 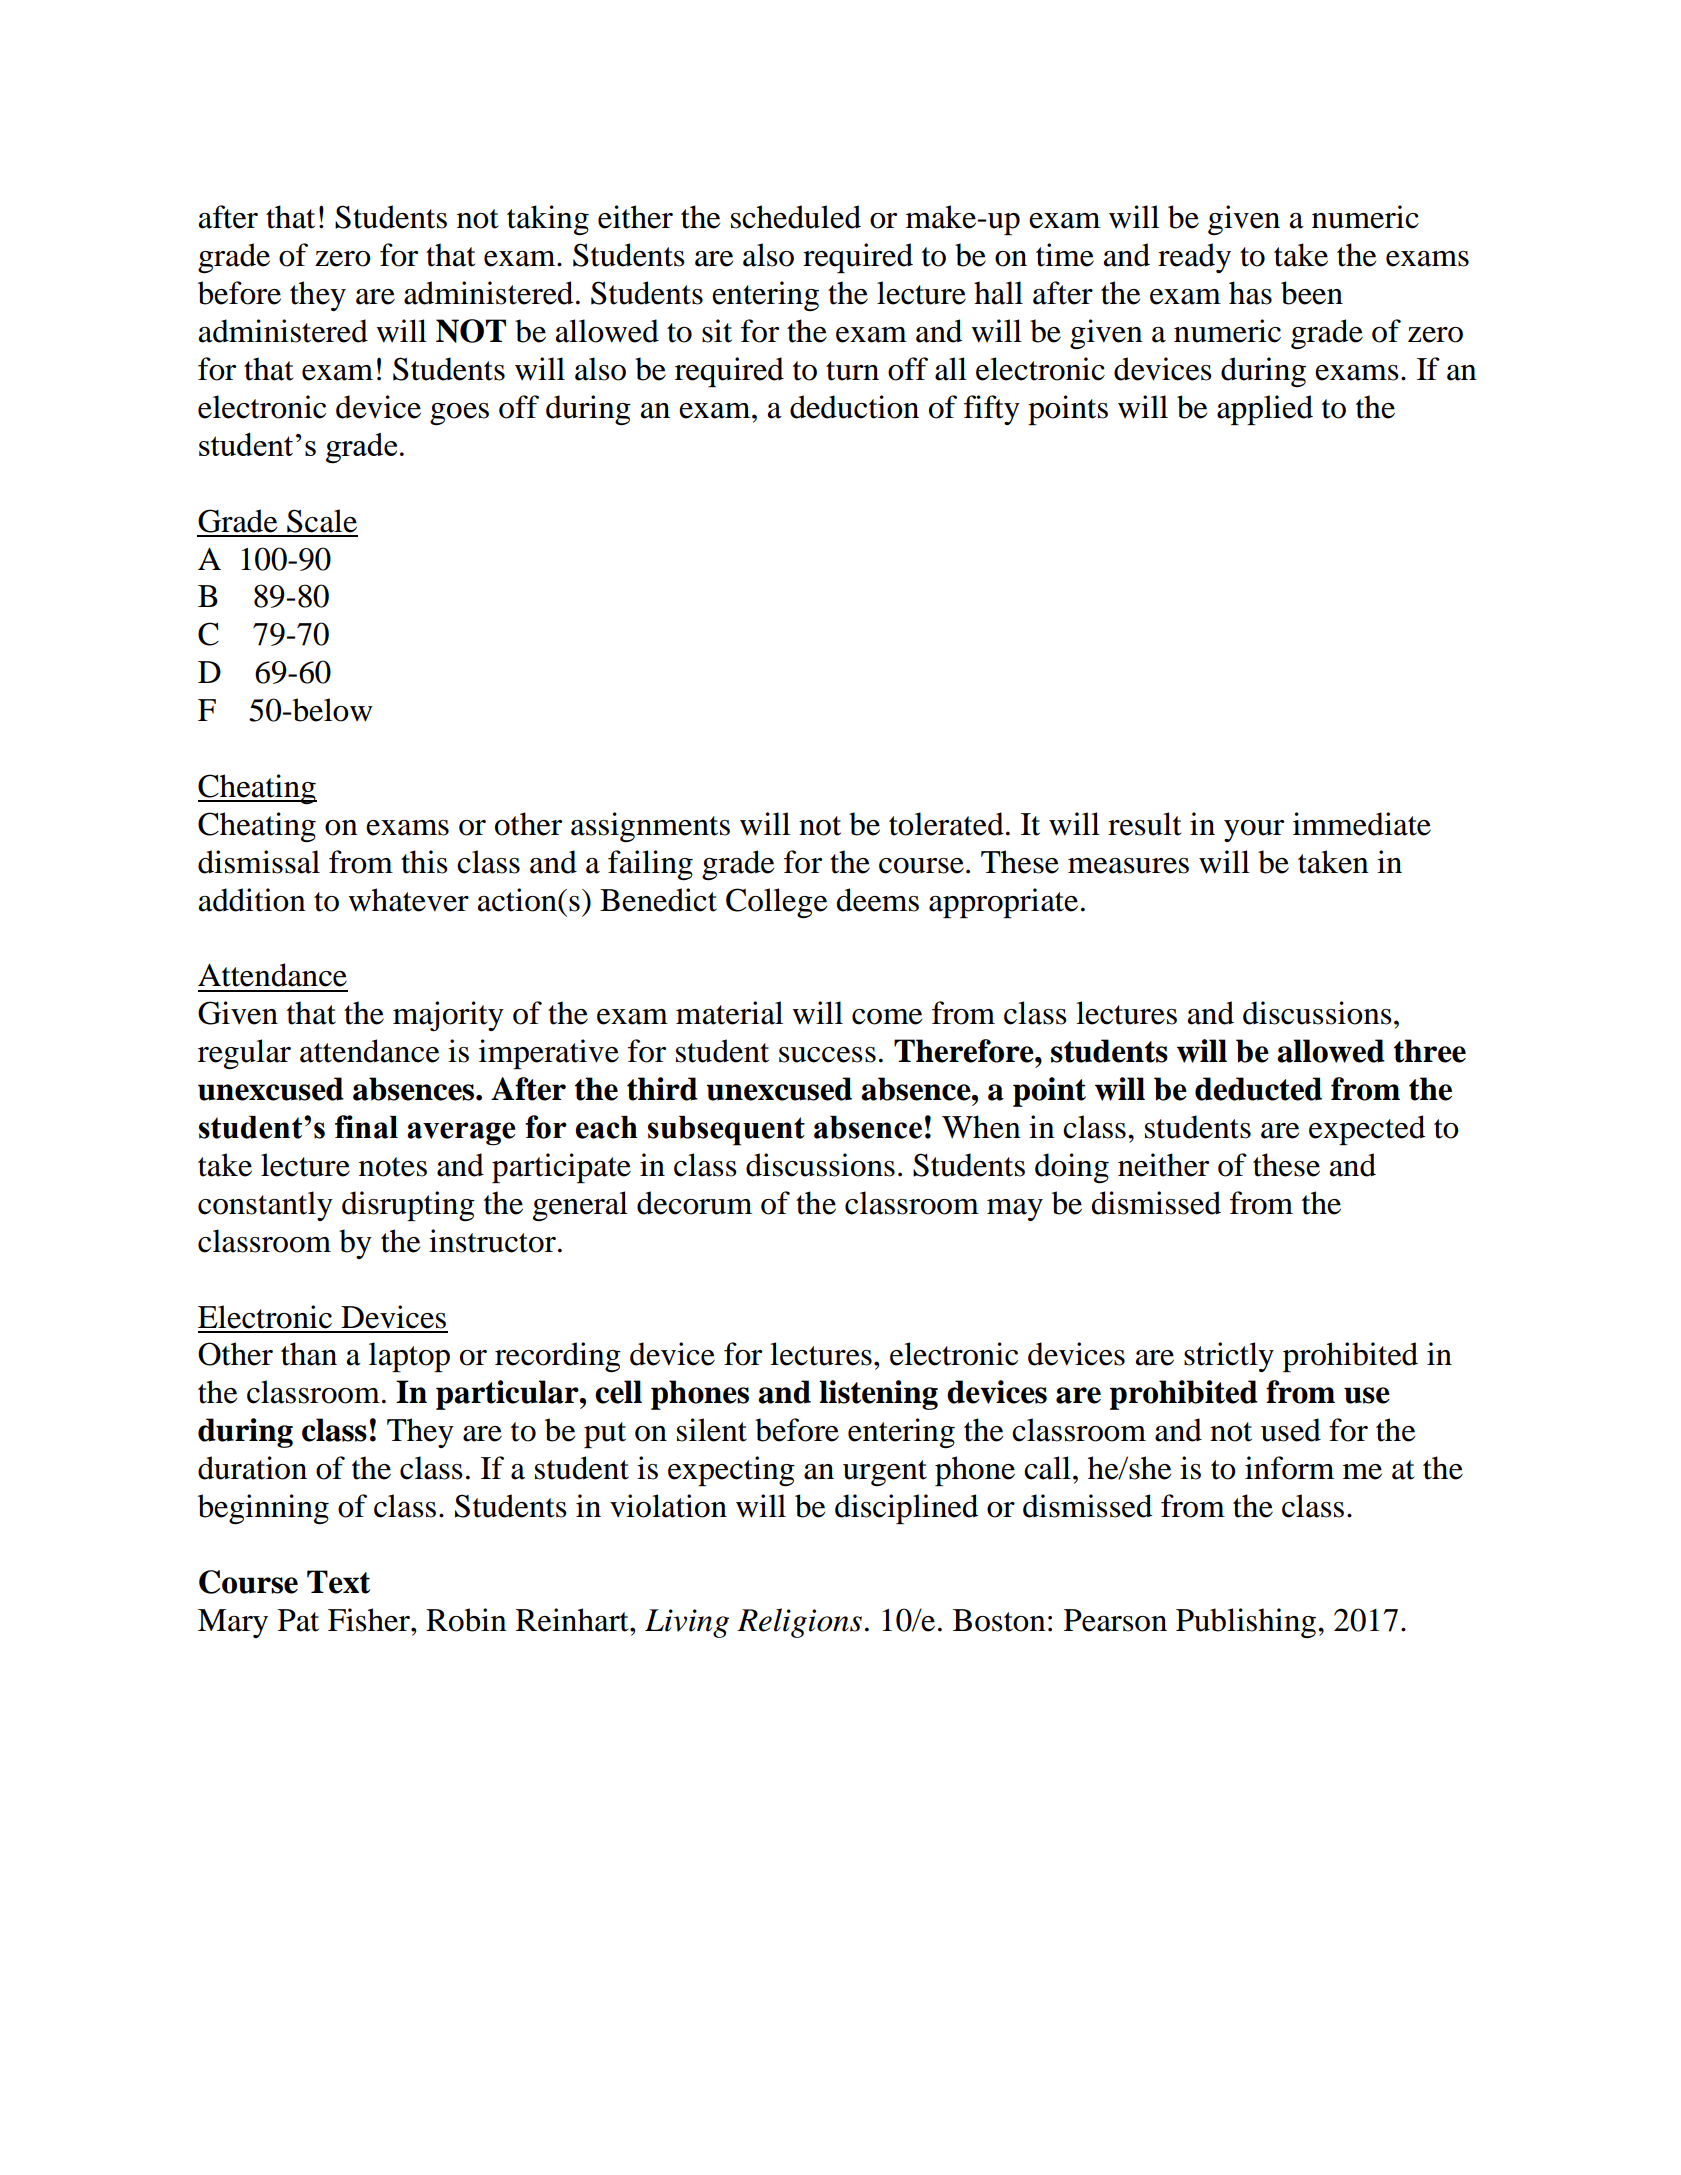 What do you see at coordinates (408, 900) in the screenshot?
I see `whatever` at bounding box center [408, 900].
